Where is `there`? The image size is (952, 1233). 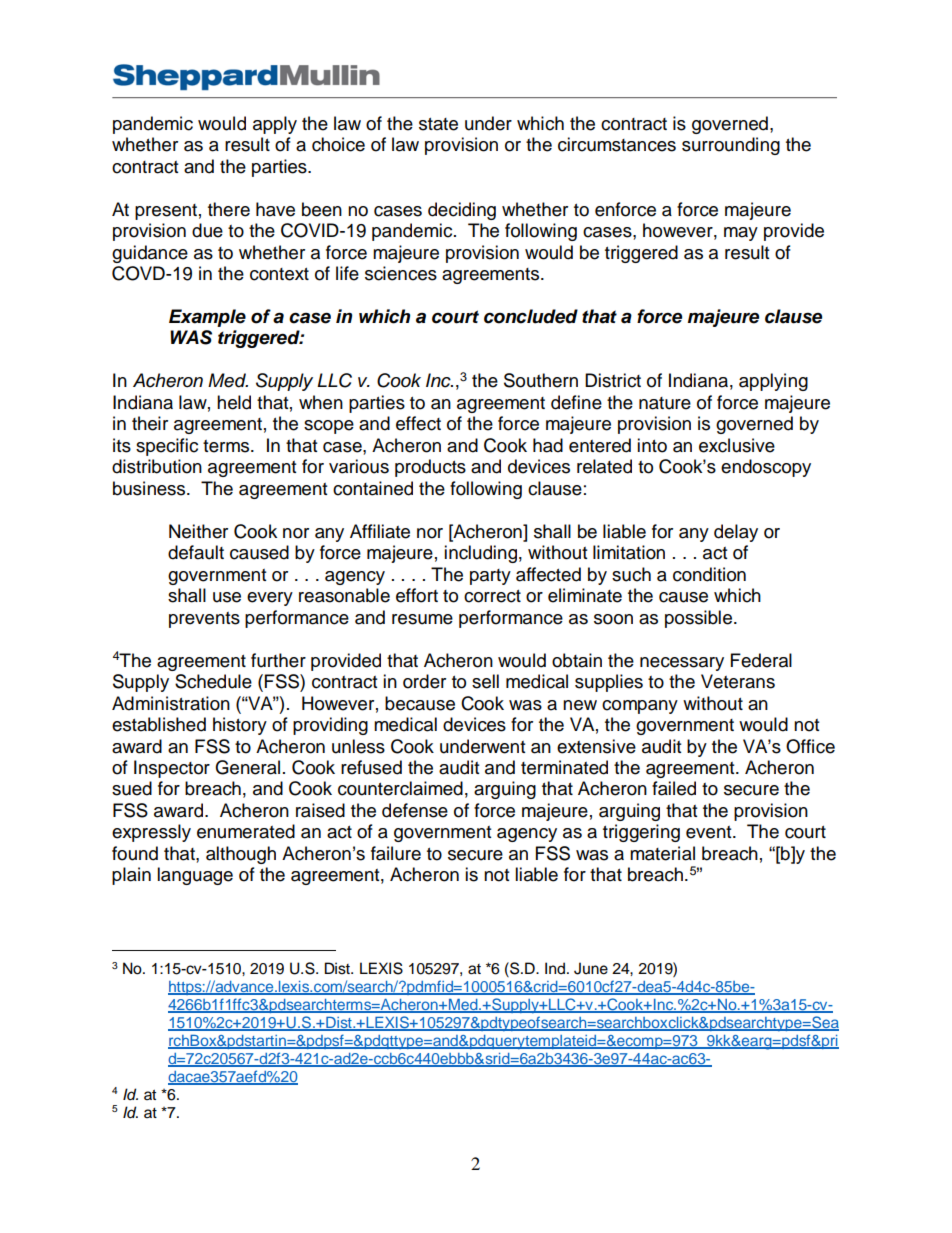
there is located at coordinates (229, 209).
